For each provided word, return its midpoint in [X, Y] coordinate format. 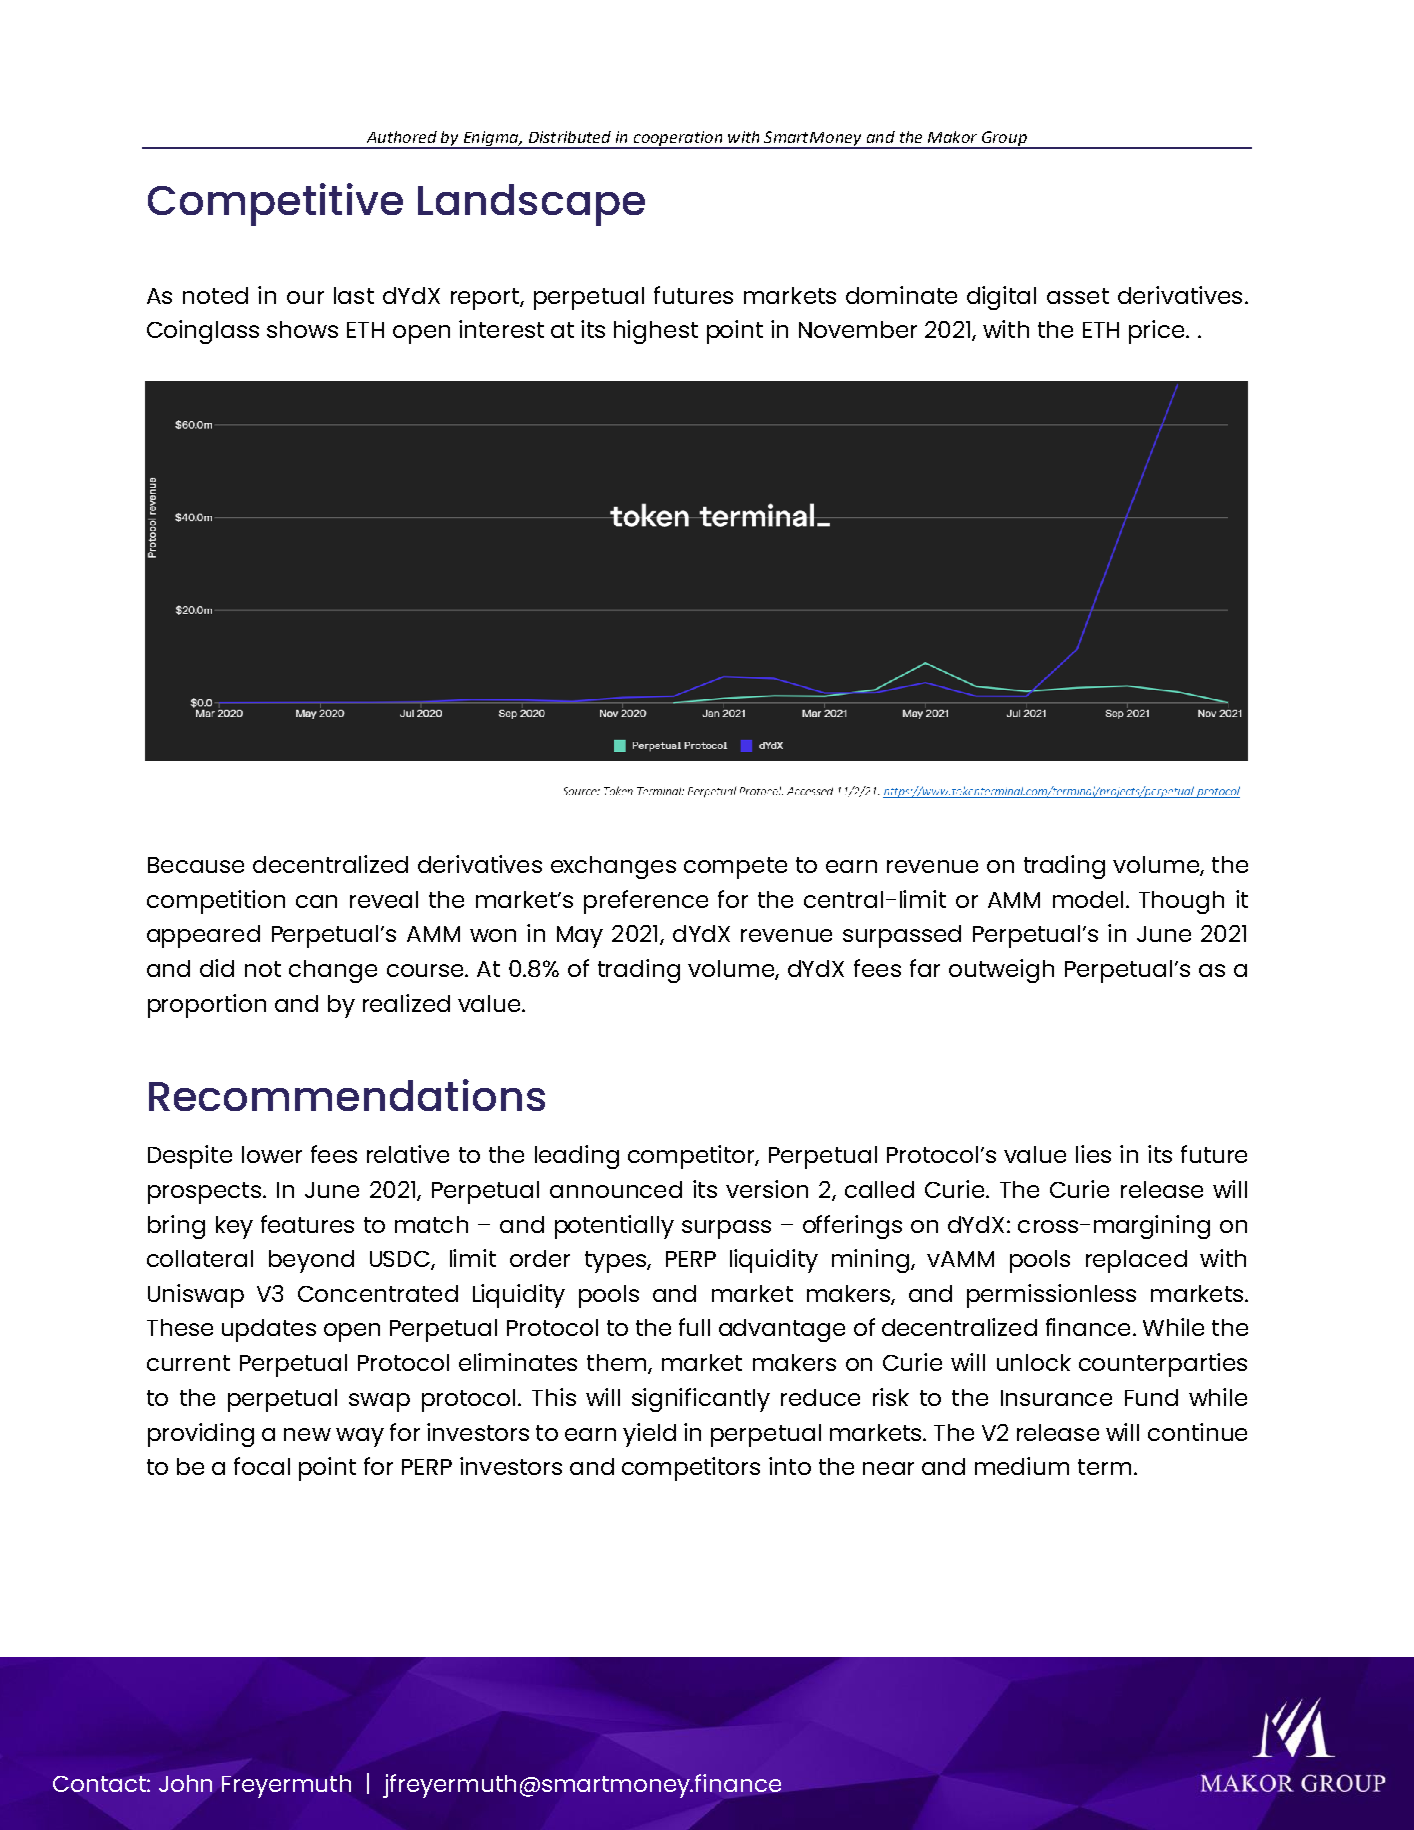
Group [1004, 139]
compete [735, 868]
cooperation [678, 139]
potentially [614, 1227]
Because [196, 865]
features [307, 1224]
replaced [1136, 1261]
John [185, 1783]
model [1088, 899]
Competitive [275, 204]
